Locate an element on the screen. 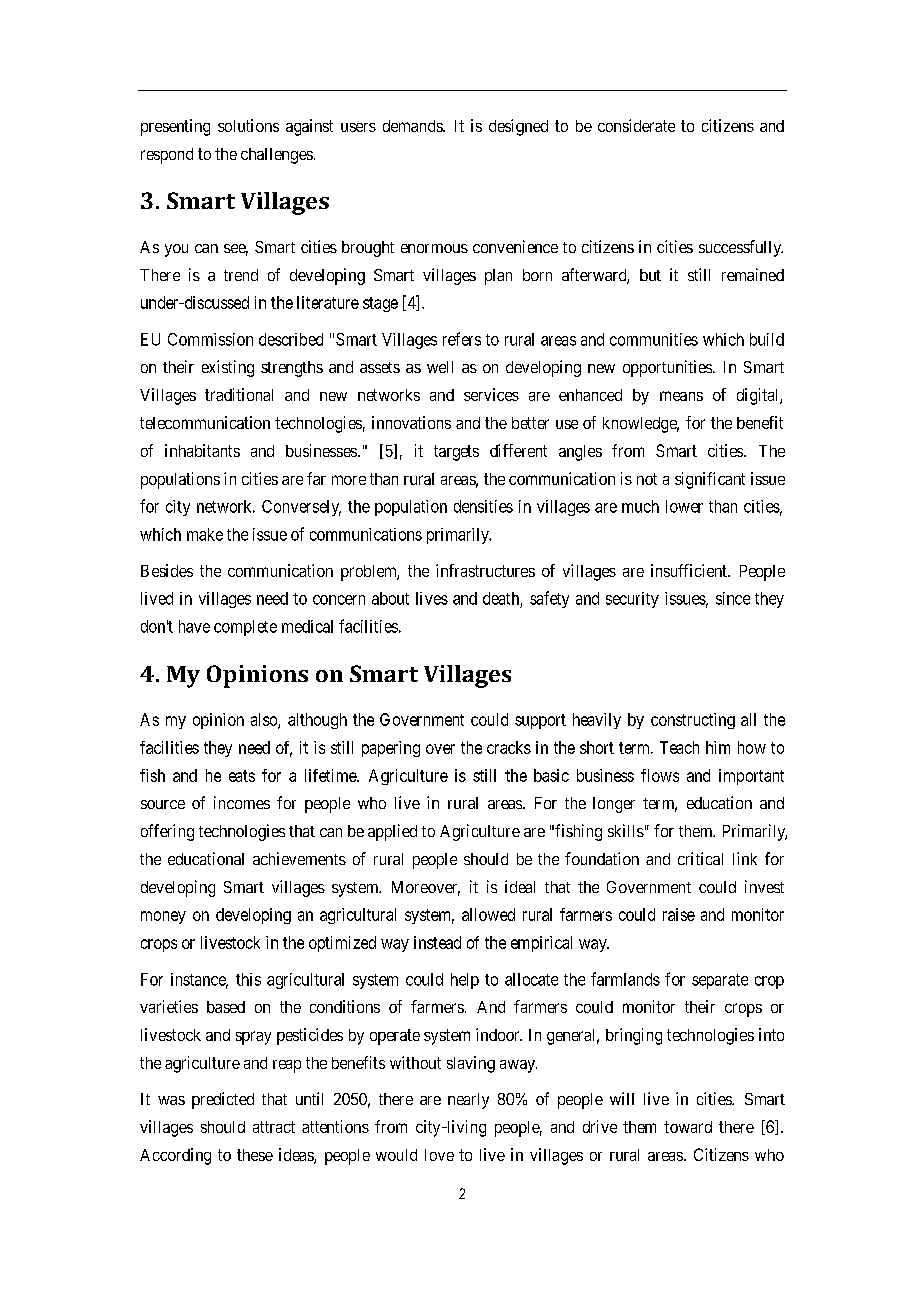  toward is located at coordinates (688, 1127).
